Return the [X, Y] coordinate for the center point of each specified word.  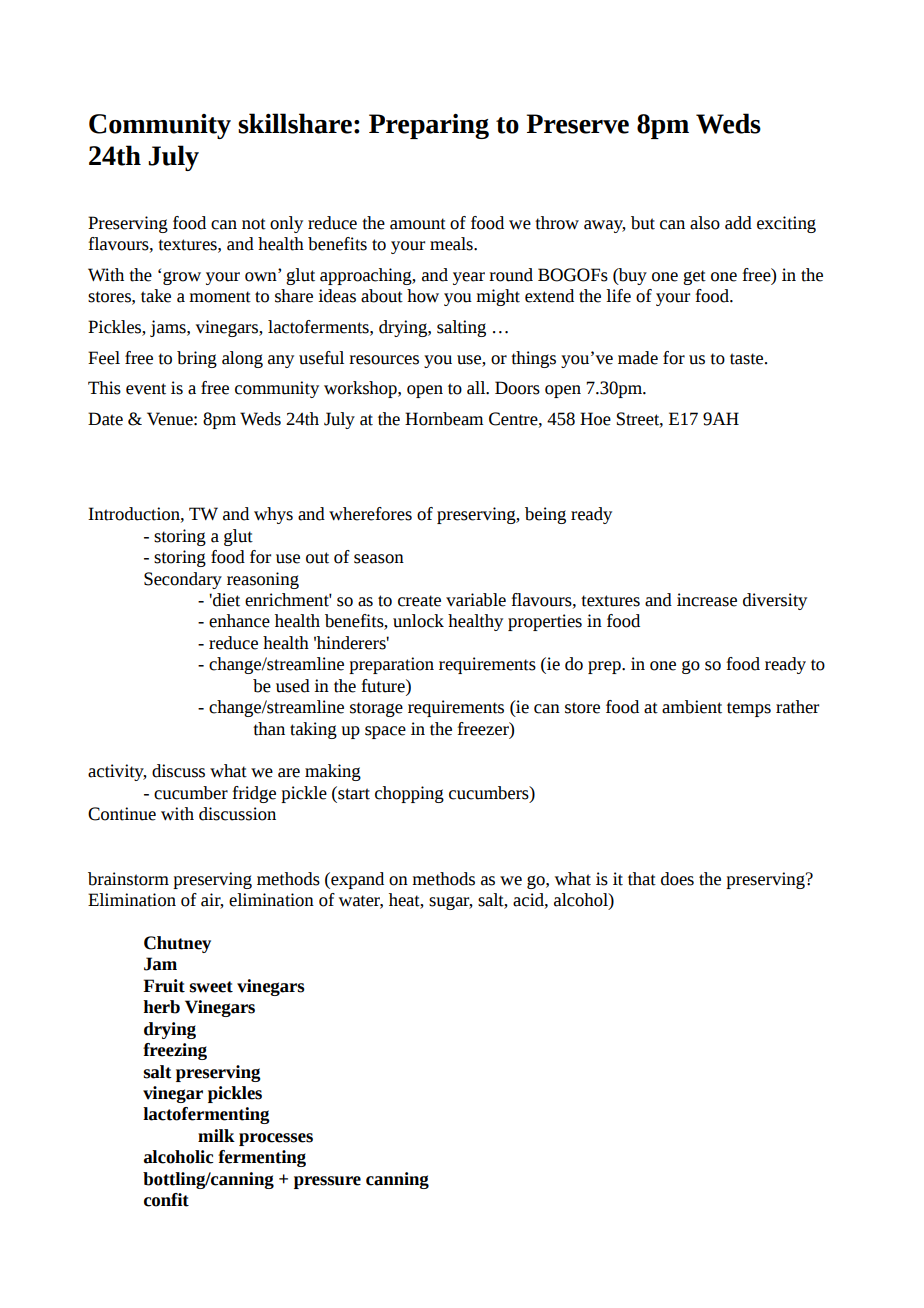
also [705, 223]
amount [418, 224]
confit [166, 1200]
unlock [418, 621]
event [146, 389]
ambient [692, 707]
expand [356, 880]
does [677, 879]
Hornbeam [444, 419]
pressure [327, 1182]
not [254, 224]
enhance [239, 621]
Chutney [177, 944]
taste [748, 359]
